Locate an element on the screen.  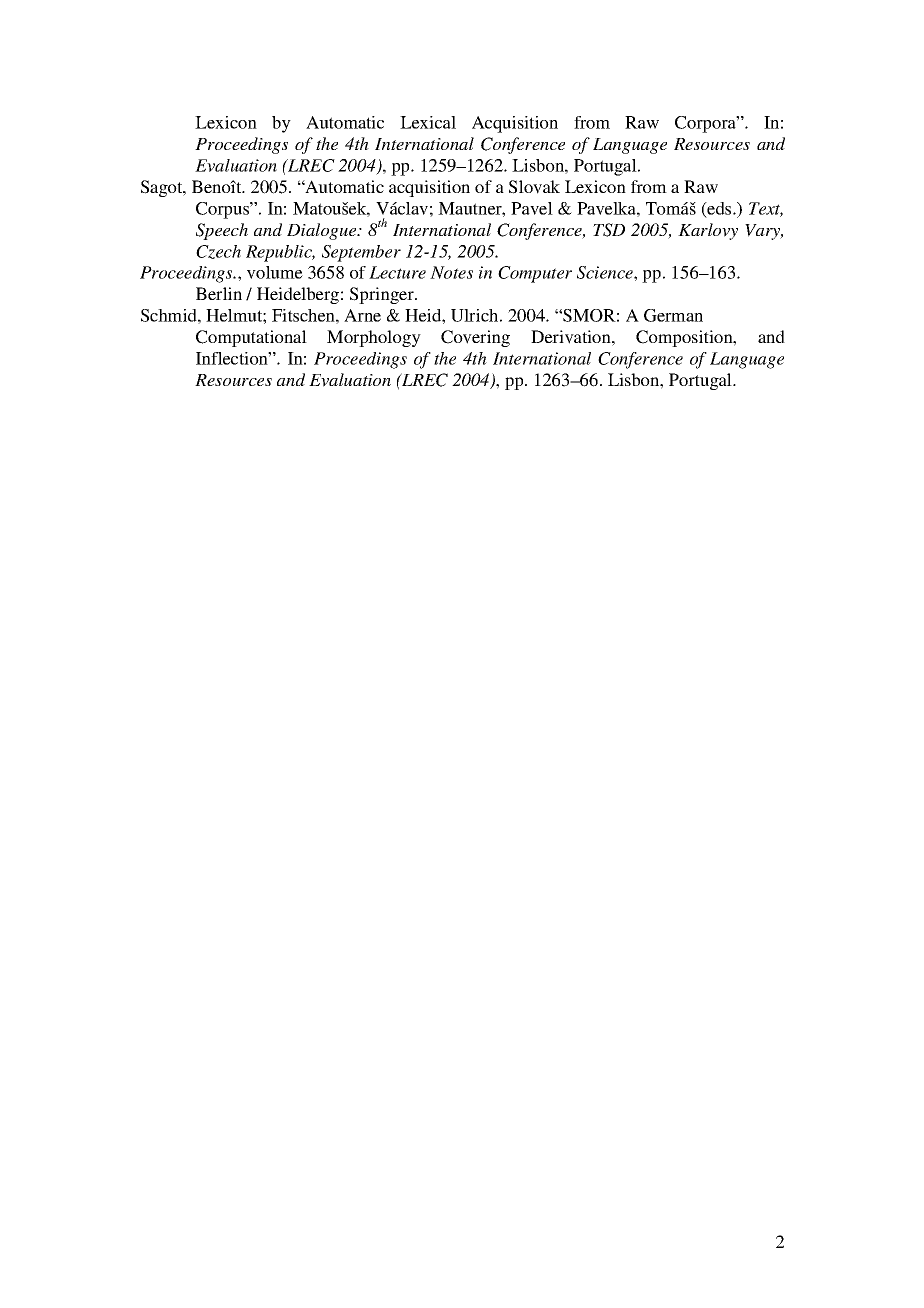
Karlovy is located at coordinates (708, 231).
